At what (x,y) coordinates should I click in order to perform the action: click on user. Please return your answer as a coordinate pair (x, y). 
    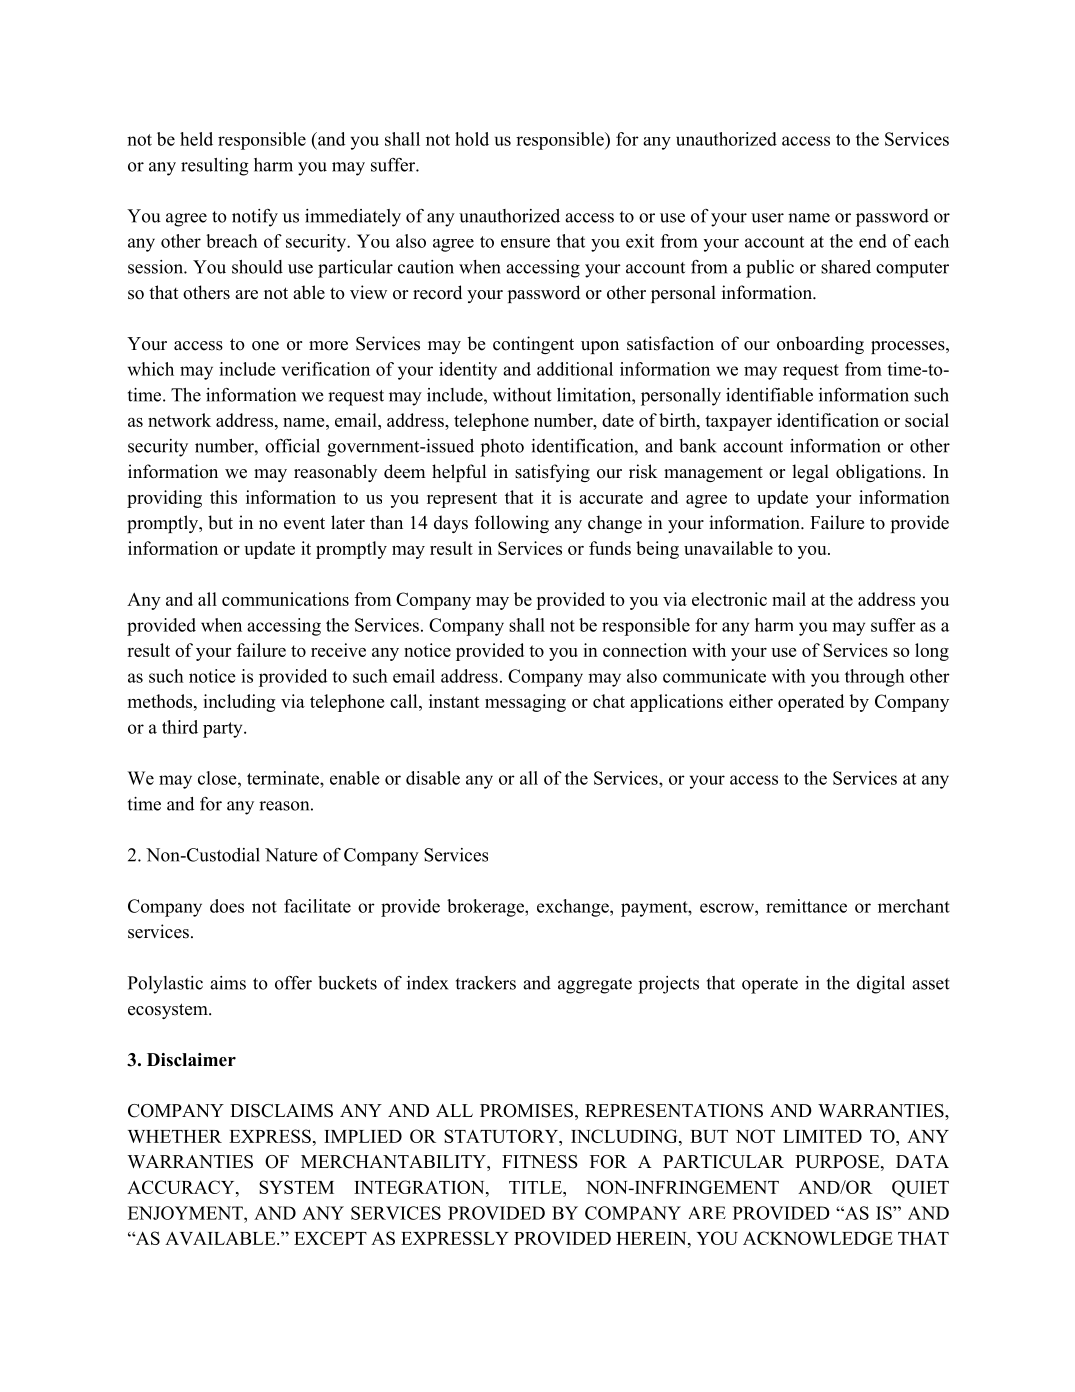
    Looking at the image, I should click on (767, 218).
